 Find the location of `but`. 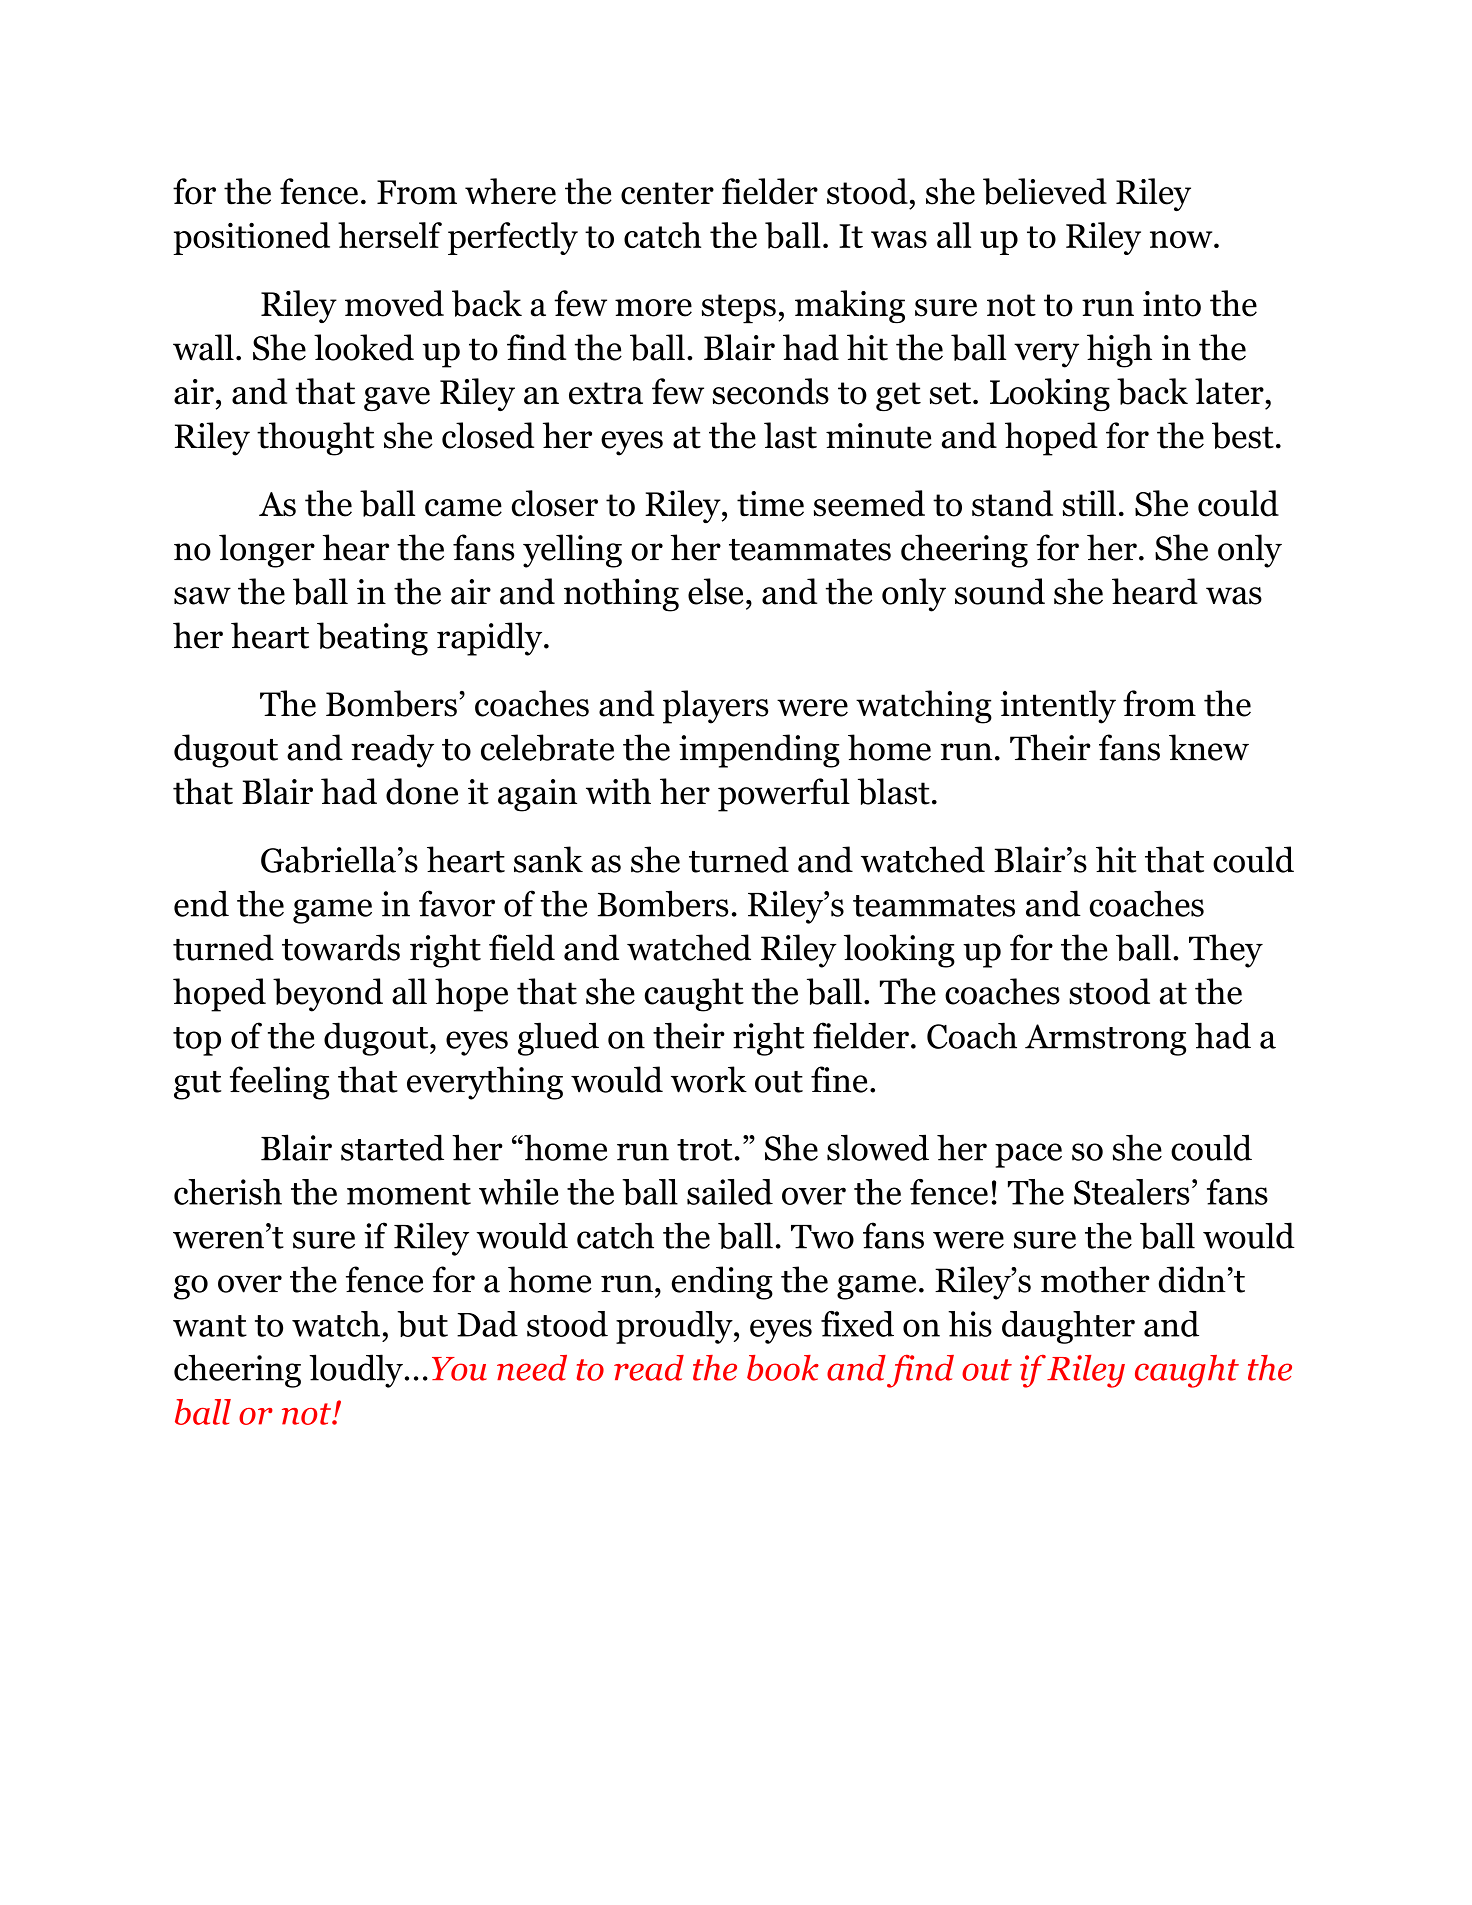

but is located at coordinates (422, 1324).
